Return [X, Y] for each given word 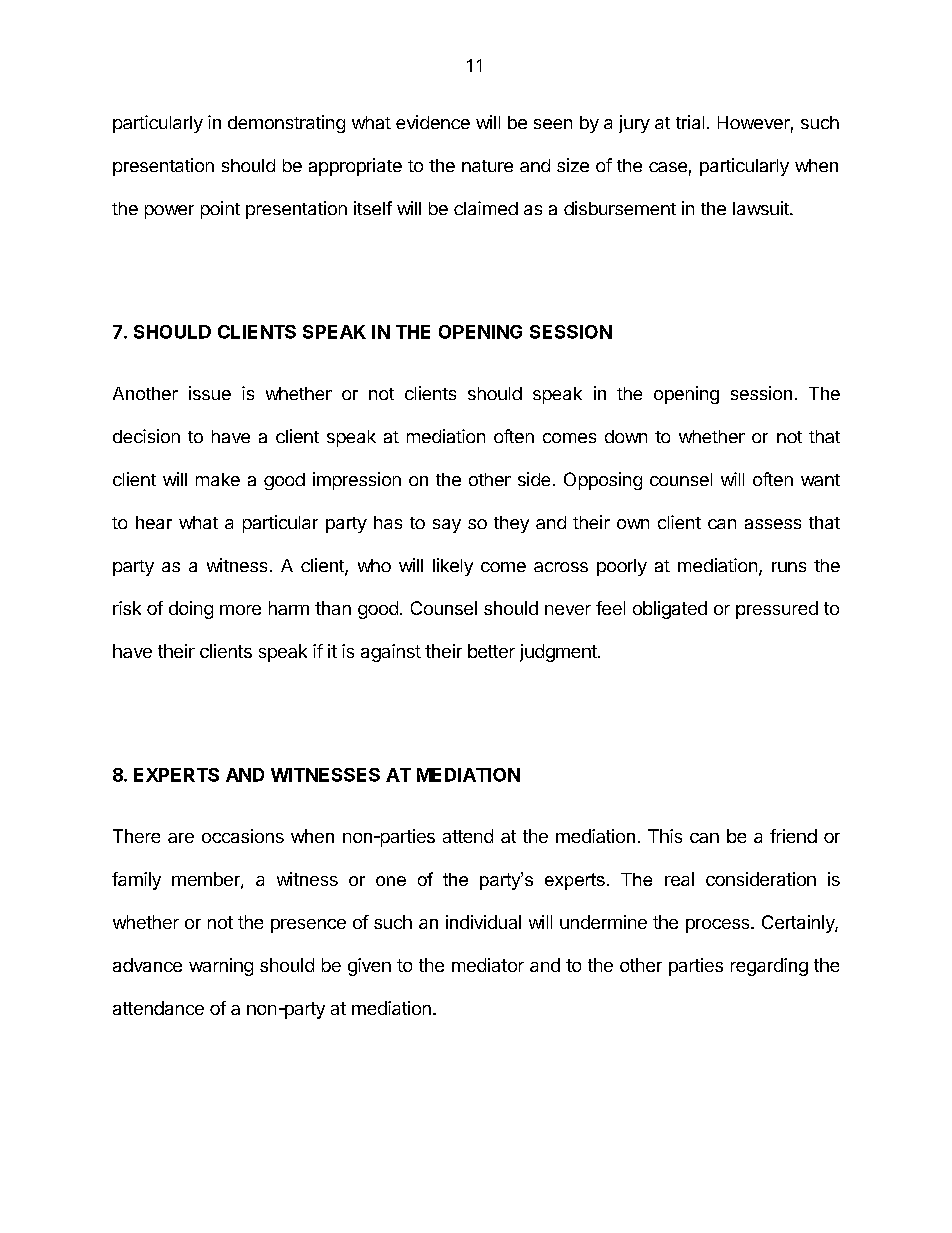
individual [483, 922]
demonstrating [286, 124]
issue [210, 393]
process [719, 926]
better [491, 651]
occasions [243, 836]
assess [773, 524]
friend [793, 836]
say [447, 526]
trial [690, 122]
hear [154, 522]
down [626, 436]
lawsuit [762, 208]
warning [221, 967]
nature [487, 166]
